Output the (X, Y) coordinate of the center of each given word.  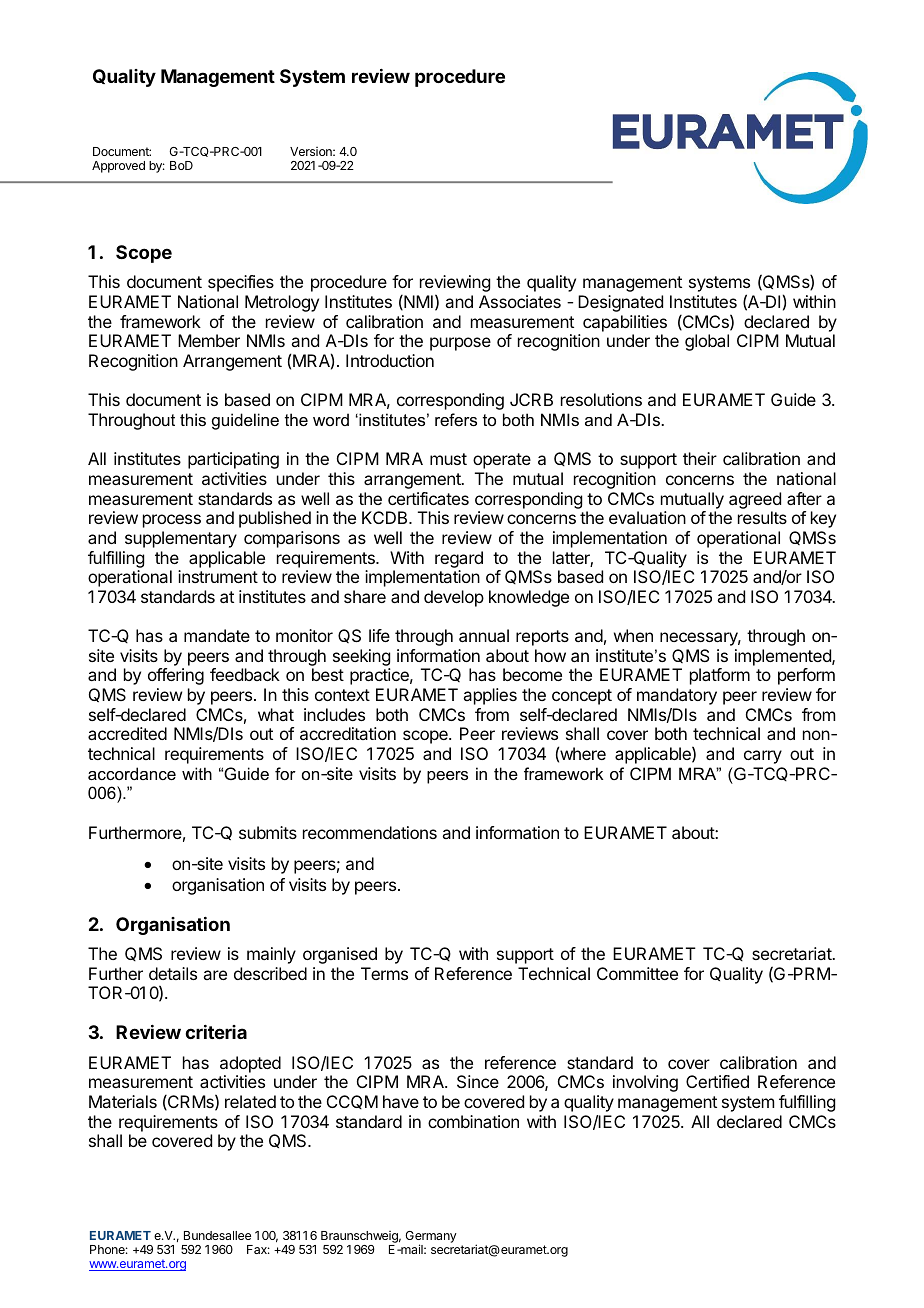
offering (176, 676)
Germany (431, 1238)
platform (720, 676)
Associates (520, 301)
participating (233, 460)
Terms (384, 973)
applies (490, 696)
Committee (637, 973)
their (700, 458)
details (173, 973)
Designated (620, 303)
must (448, 459)
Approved (118, 167)
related (250, 1101)
